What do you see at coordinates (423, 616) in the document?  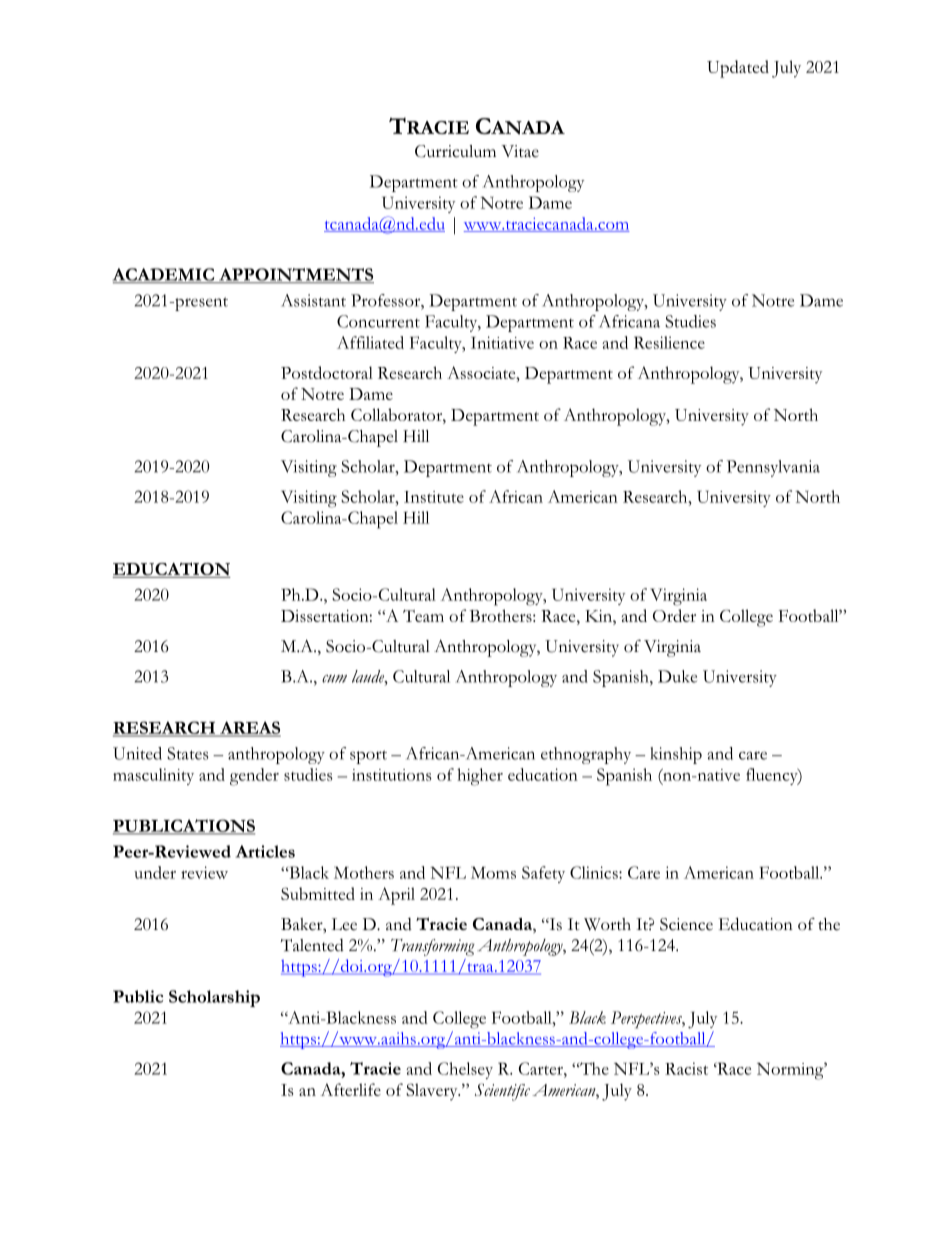 I see `Team` at bounding box center [423, 616].
